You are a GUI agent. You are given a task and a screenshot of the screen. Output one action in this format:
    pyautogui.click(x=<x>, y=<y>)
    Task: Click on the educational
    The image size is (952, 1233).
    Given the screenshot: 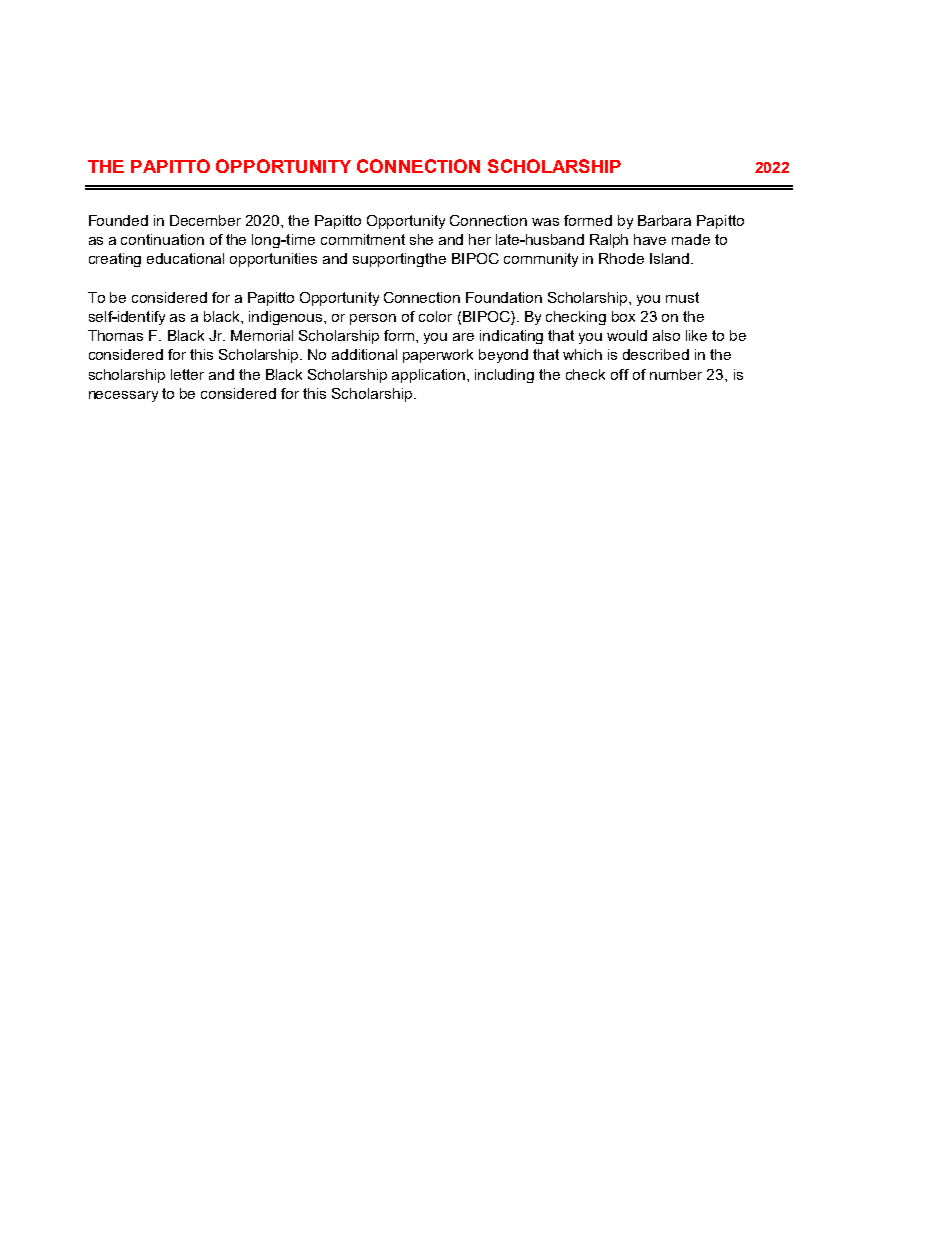 What is the action you would take?
    pyautogui.click(x=185, y=258)
